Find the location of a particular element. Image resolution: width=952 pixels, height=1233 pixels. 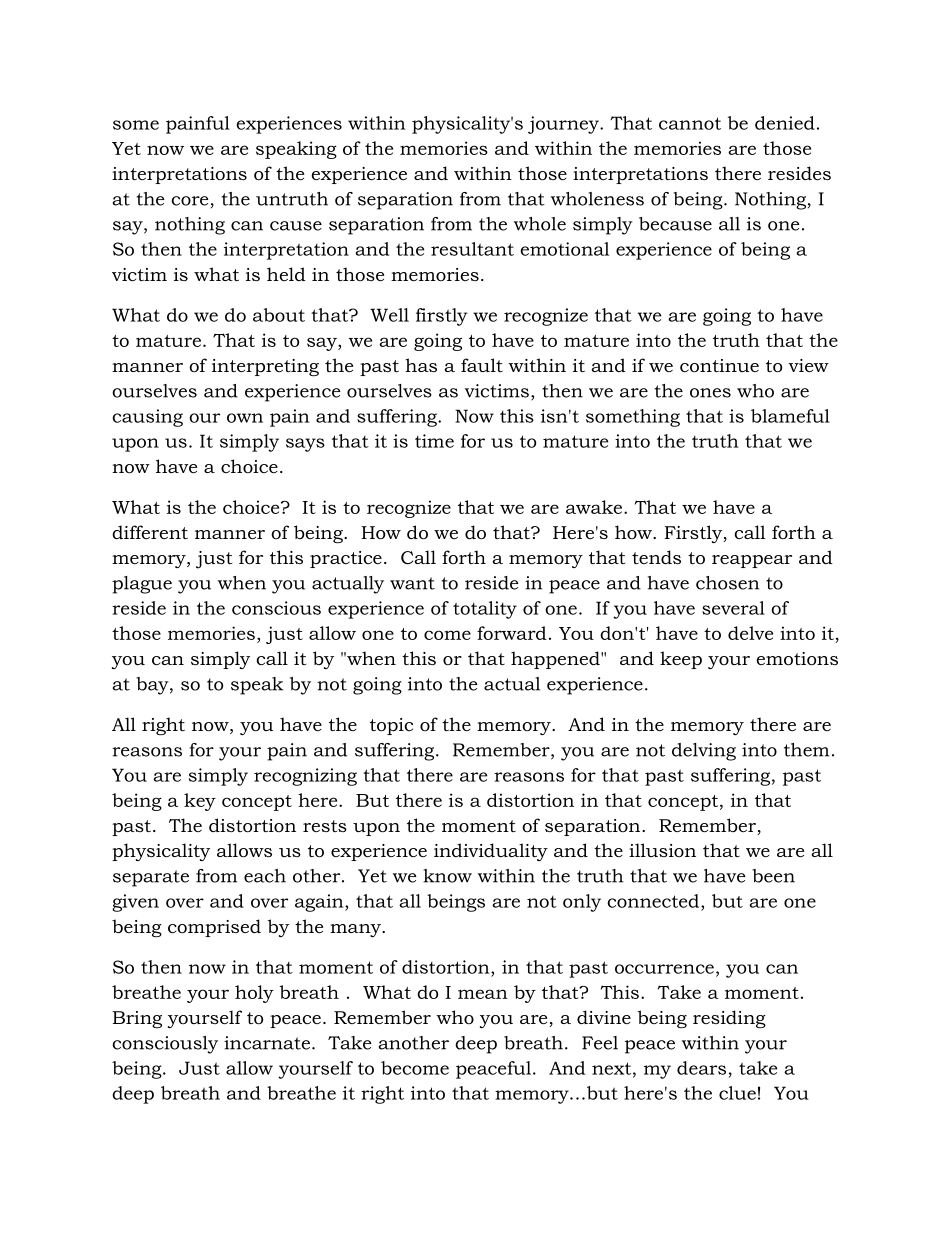

incarnate is located at coordinates (267, 1043).
